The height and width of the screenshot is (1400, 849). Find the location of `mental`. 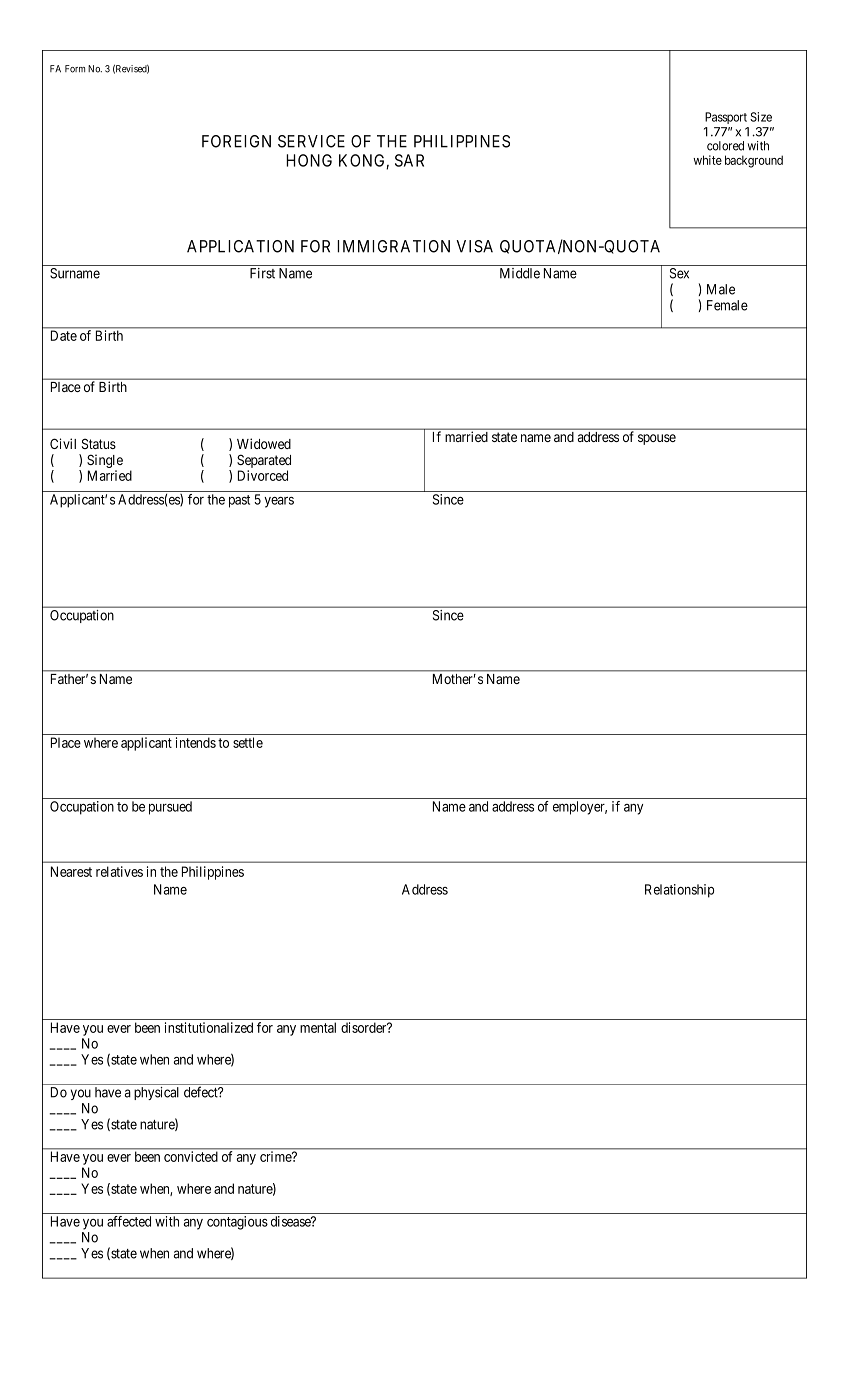

mental is located at coordinates (318, 1027).
